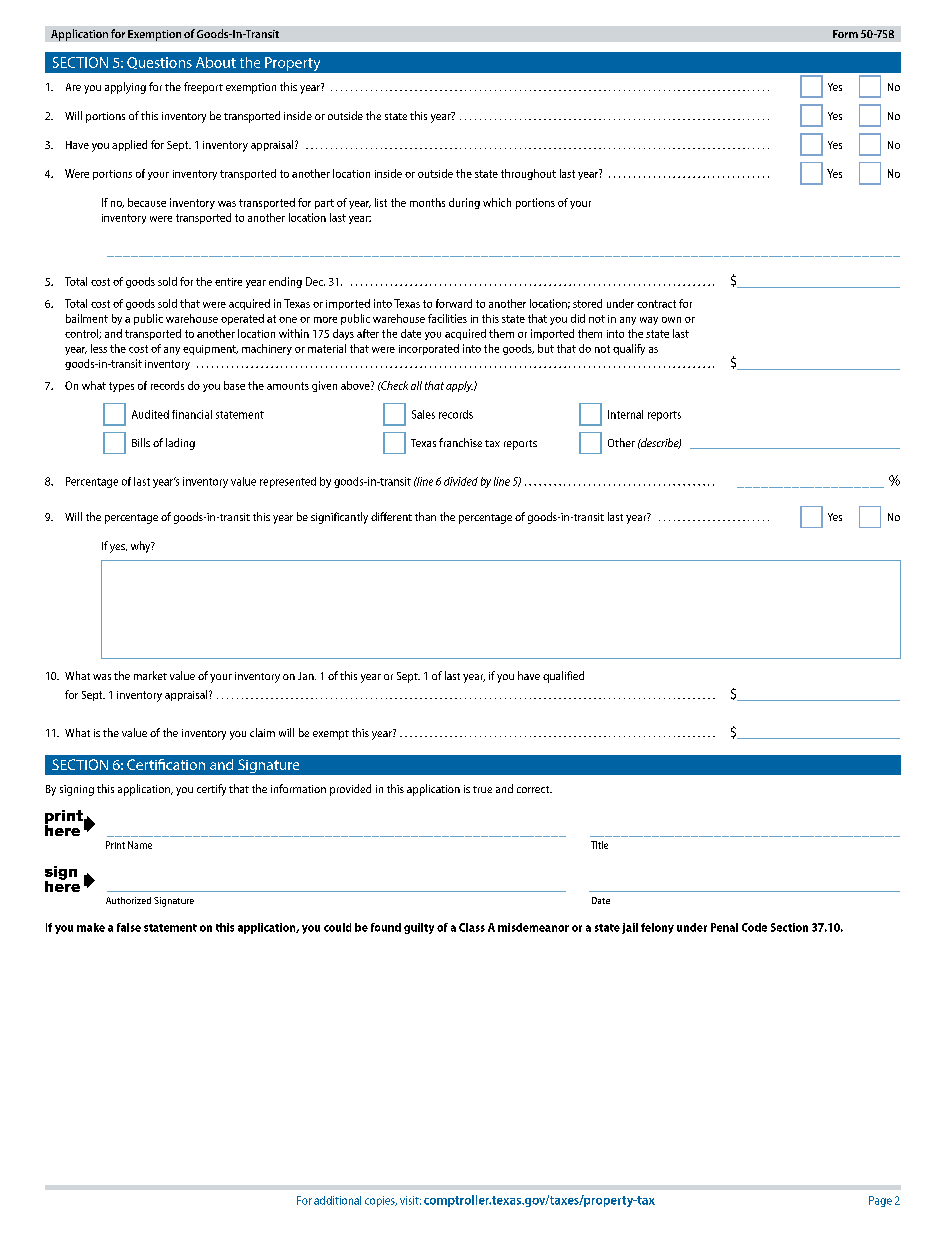 This image has width=952, height=1233. I want to click on Questions, so click(159, 63).
